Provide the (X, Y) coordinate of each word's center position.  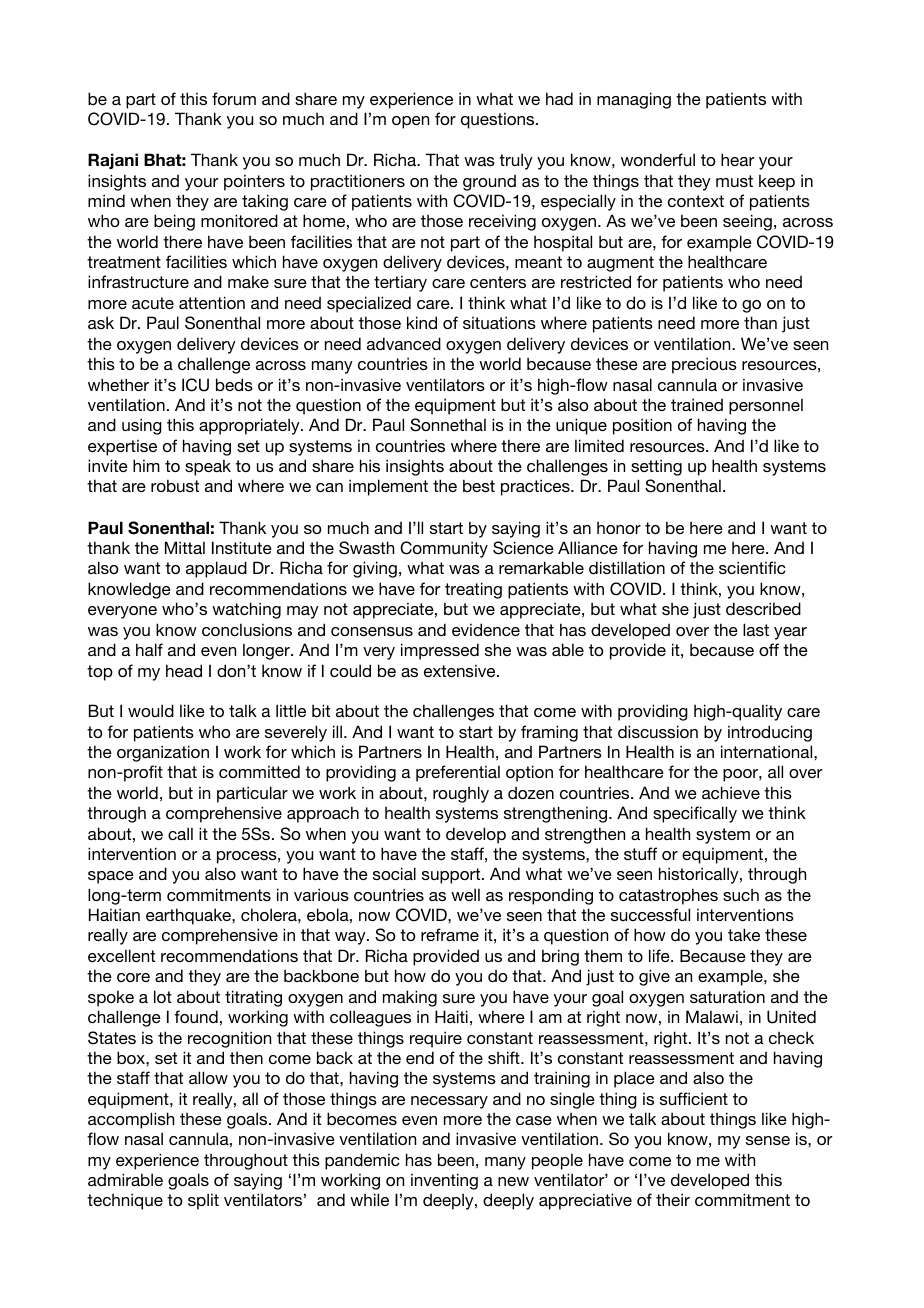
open (410, 122)
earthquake (189, 916)
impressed (440, 651)
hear (738, 159)
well (465, 894)
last (756, 629)
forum (234, 98)
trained (697, 404)
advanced (404, 343)
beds (234, 384)
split (203, 1201)
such (741, 894)
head (184, 670)
